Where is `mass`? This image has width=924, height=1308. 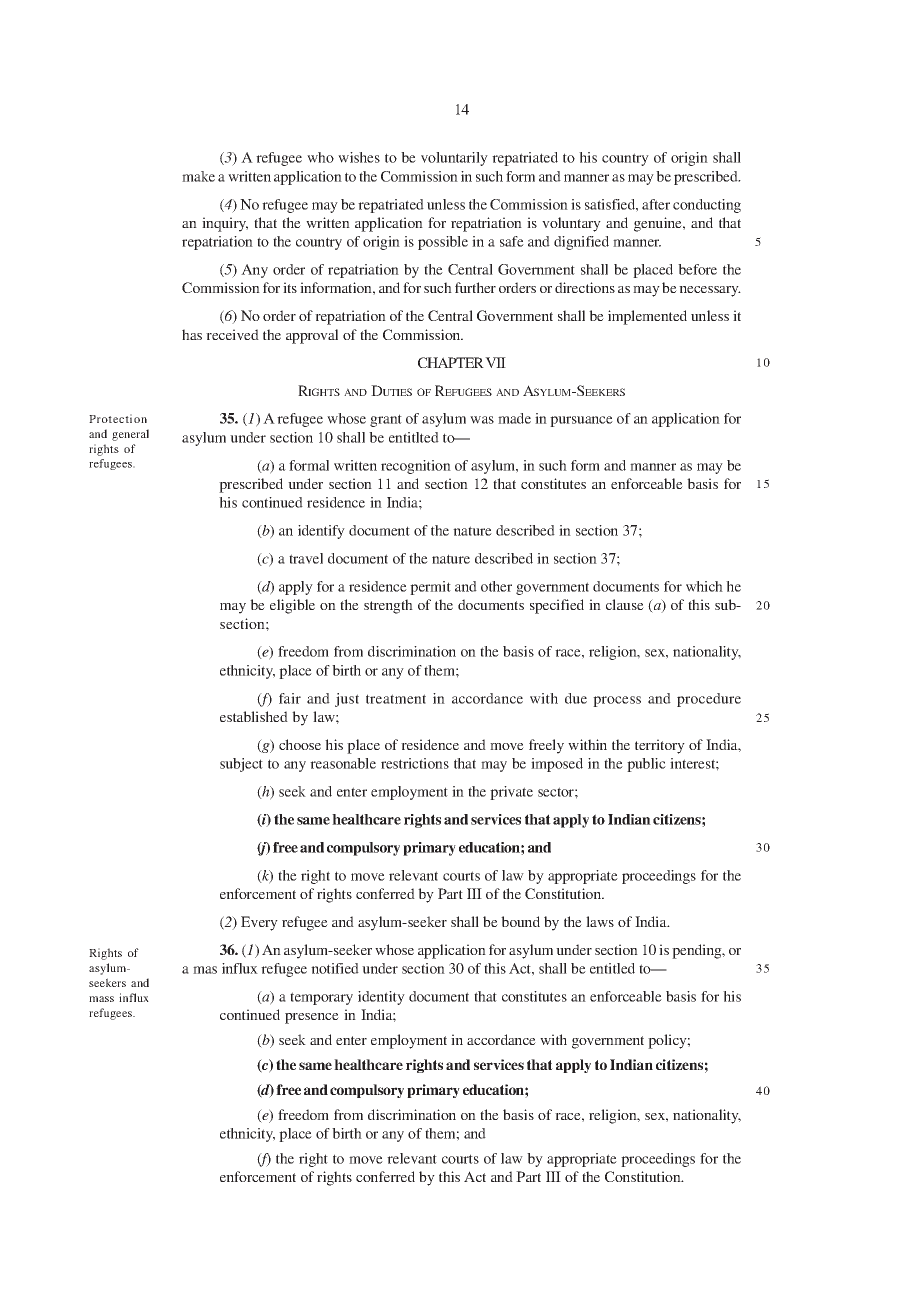
mass is located at coordinates (101, 999).
